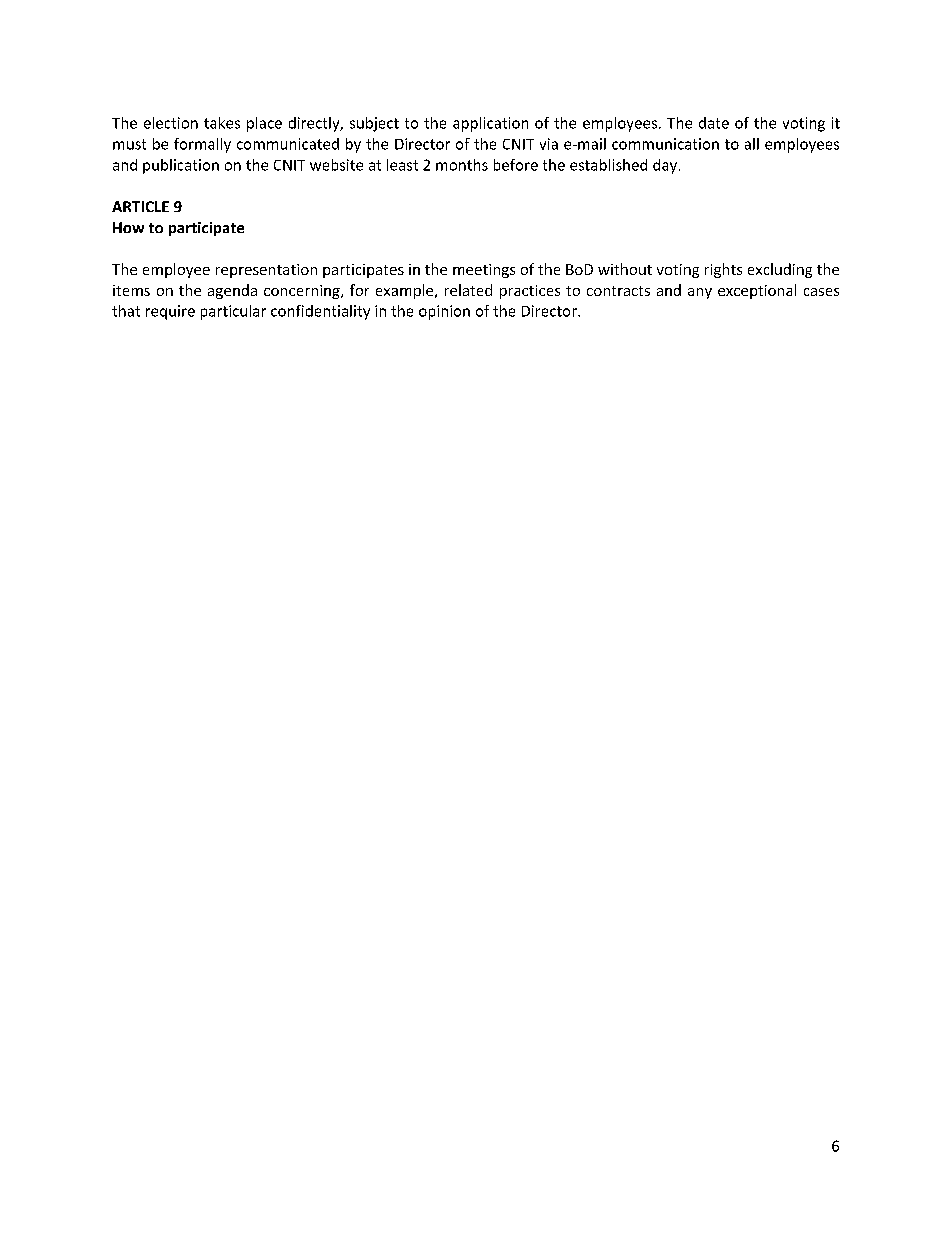 Image resolution: width=952 pixels, height=1233 pixels. Describe the element at coordinates (714, 123) in the screenshot. I see `date` at that location.
